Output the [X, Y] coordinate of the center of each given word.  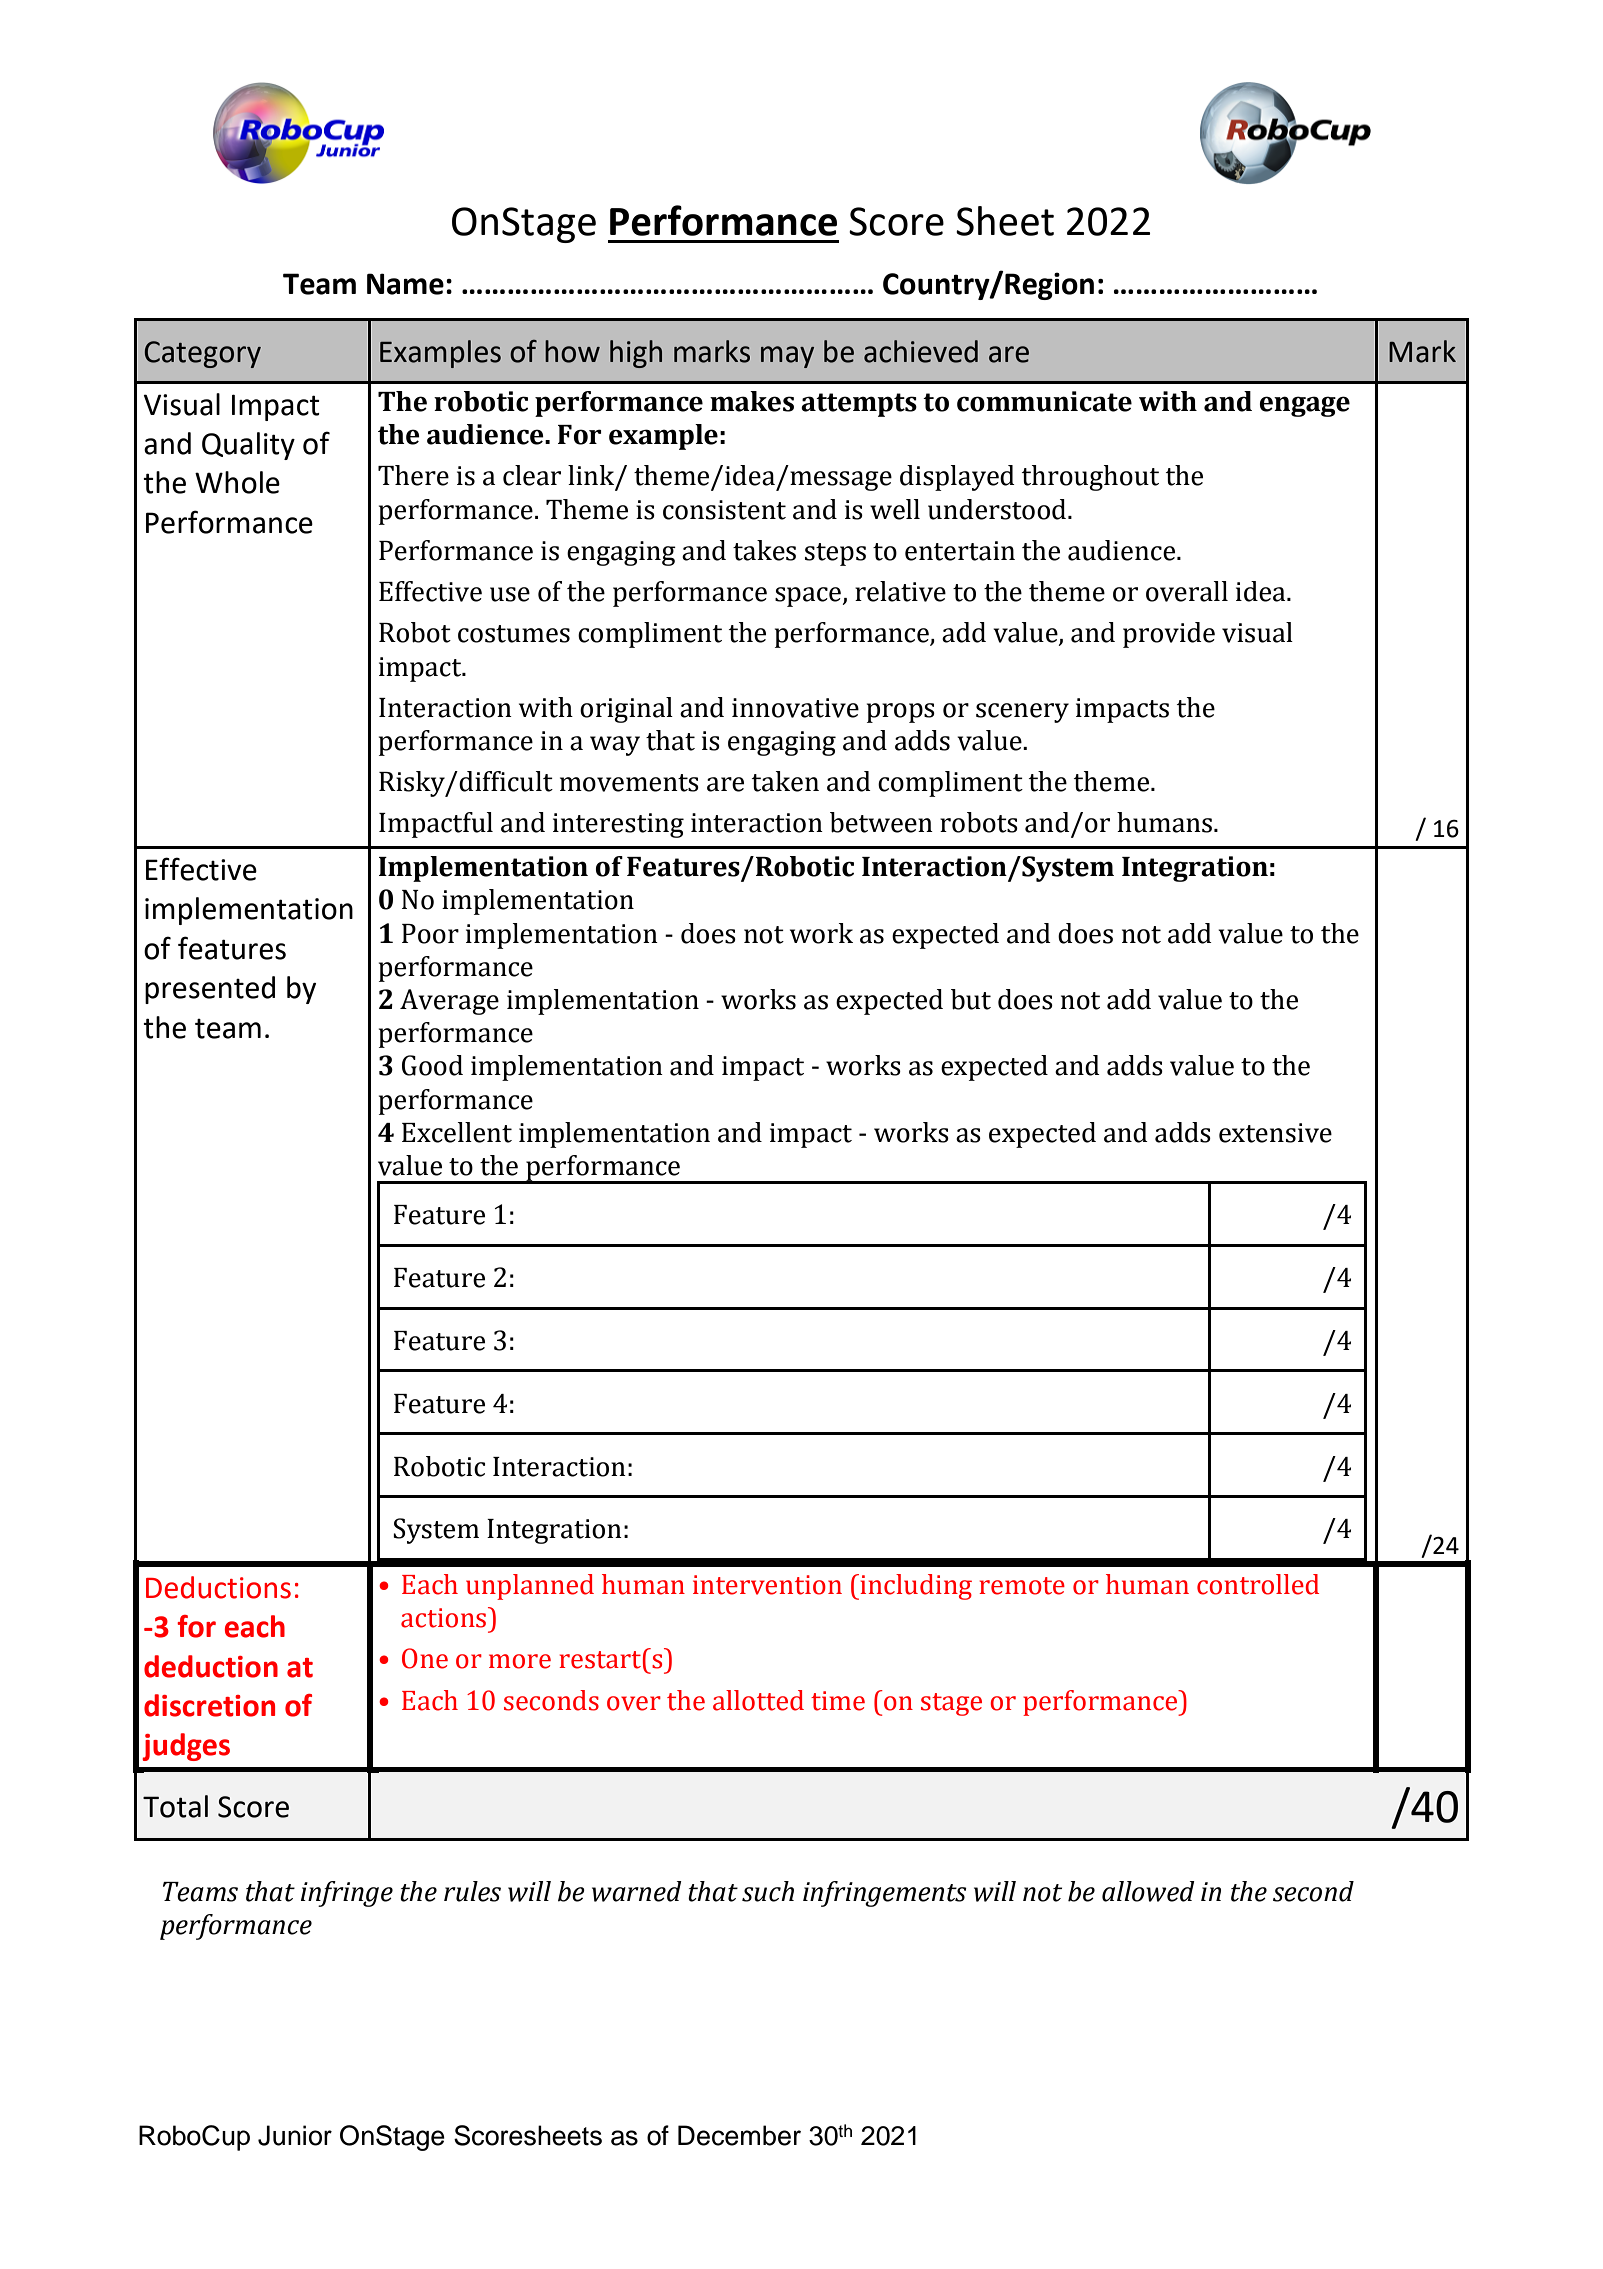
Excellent [457, 1132]
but [971, 999]
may [787, 357]
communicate [1044, 401]
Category [203, 354]
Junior [295, 2135]
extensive [1275, 1133]
